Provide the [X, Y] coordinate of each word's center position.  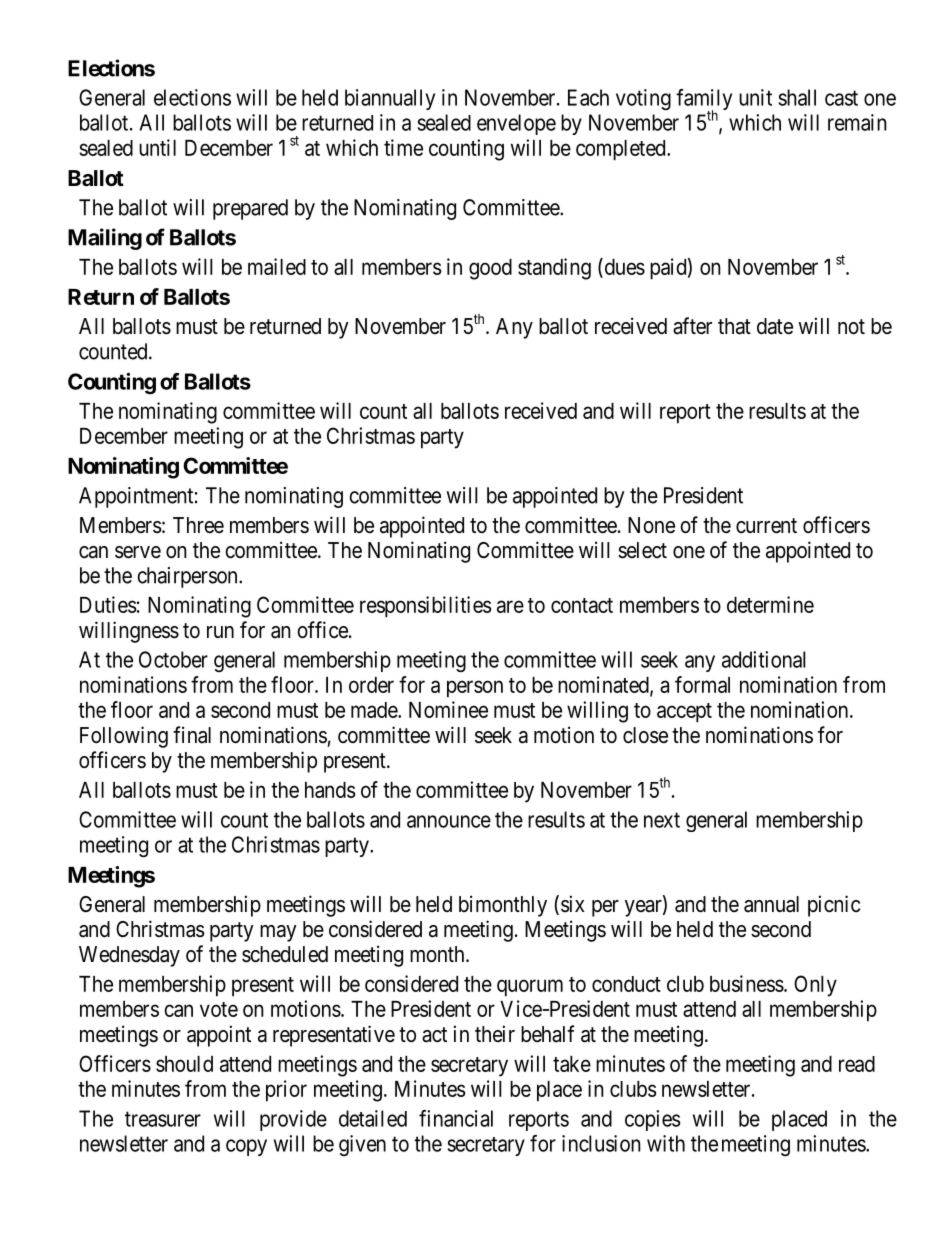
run [220, 632]
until [157, 147]
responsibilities [426, 607]
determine [770, 604]
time [403, 147]
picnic [834, 906]
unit [755, 97]
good [490, 269]
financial [456, 1118]
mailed [277, 266]
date [775, 326]
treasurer [163, 1119]
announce [449, 821]
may [278, 933]
